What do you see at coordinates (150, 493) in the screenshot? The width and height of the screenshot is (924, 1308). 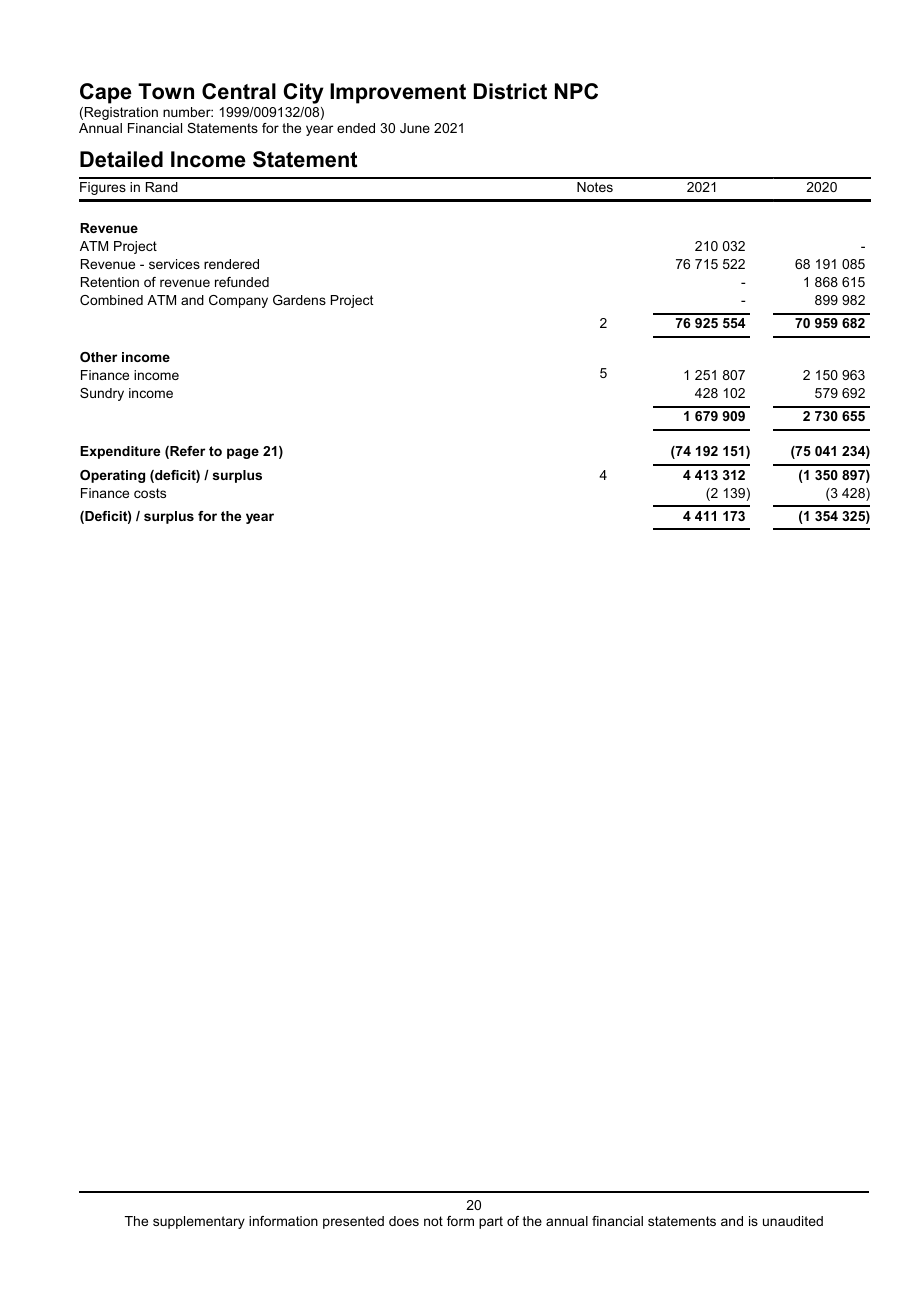 I see `costs` at bounding box center [150, 493].
